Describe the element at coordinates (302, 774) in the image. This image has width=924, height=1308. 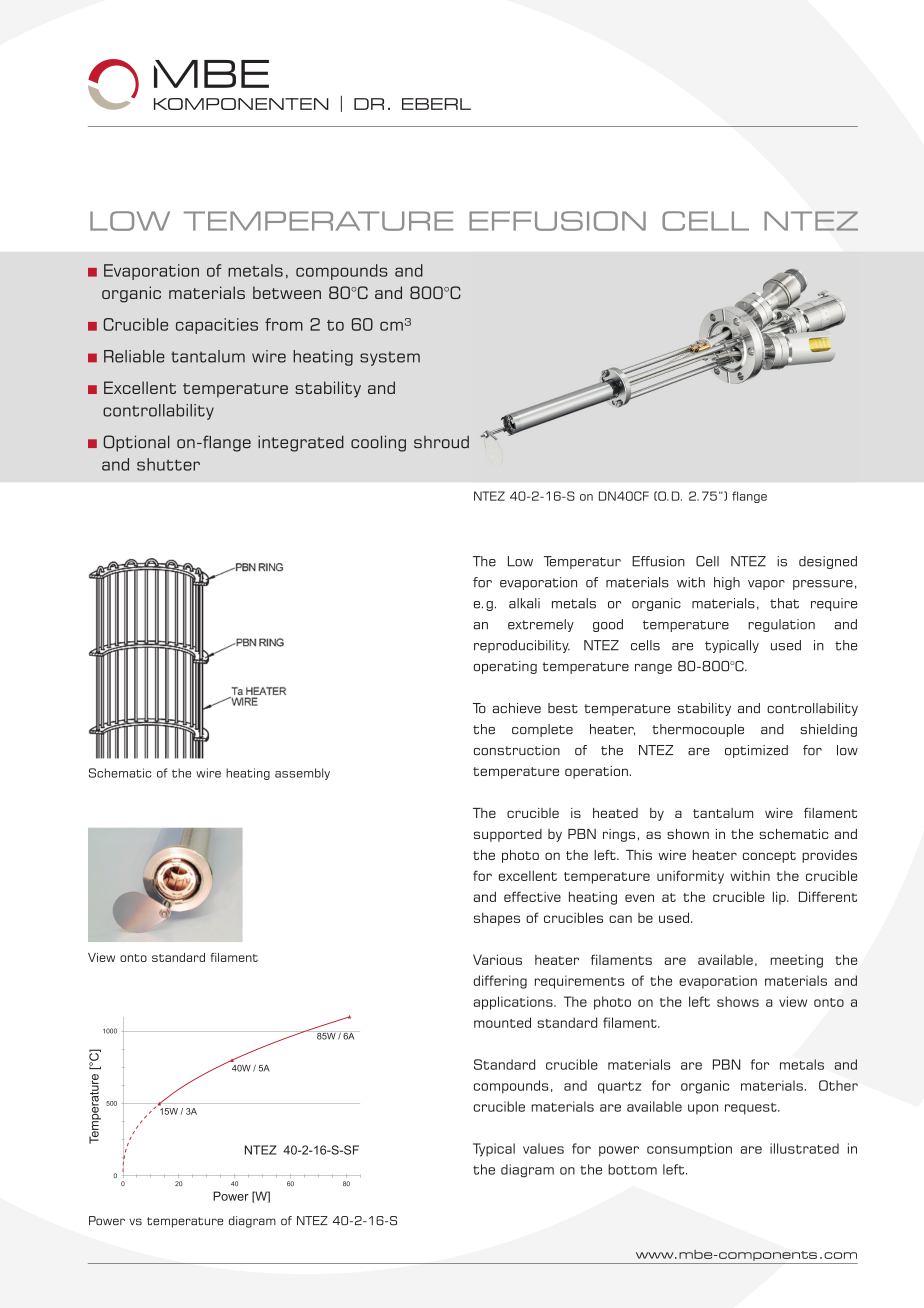
I see `assembly` at that location.
